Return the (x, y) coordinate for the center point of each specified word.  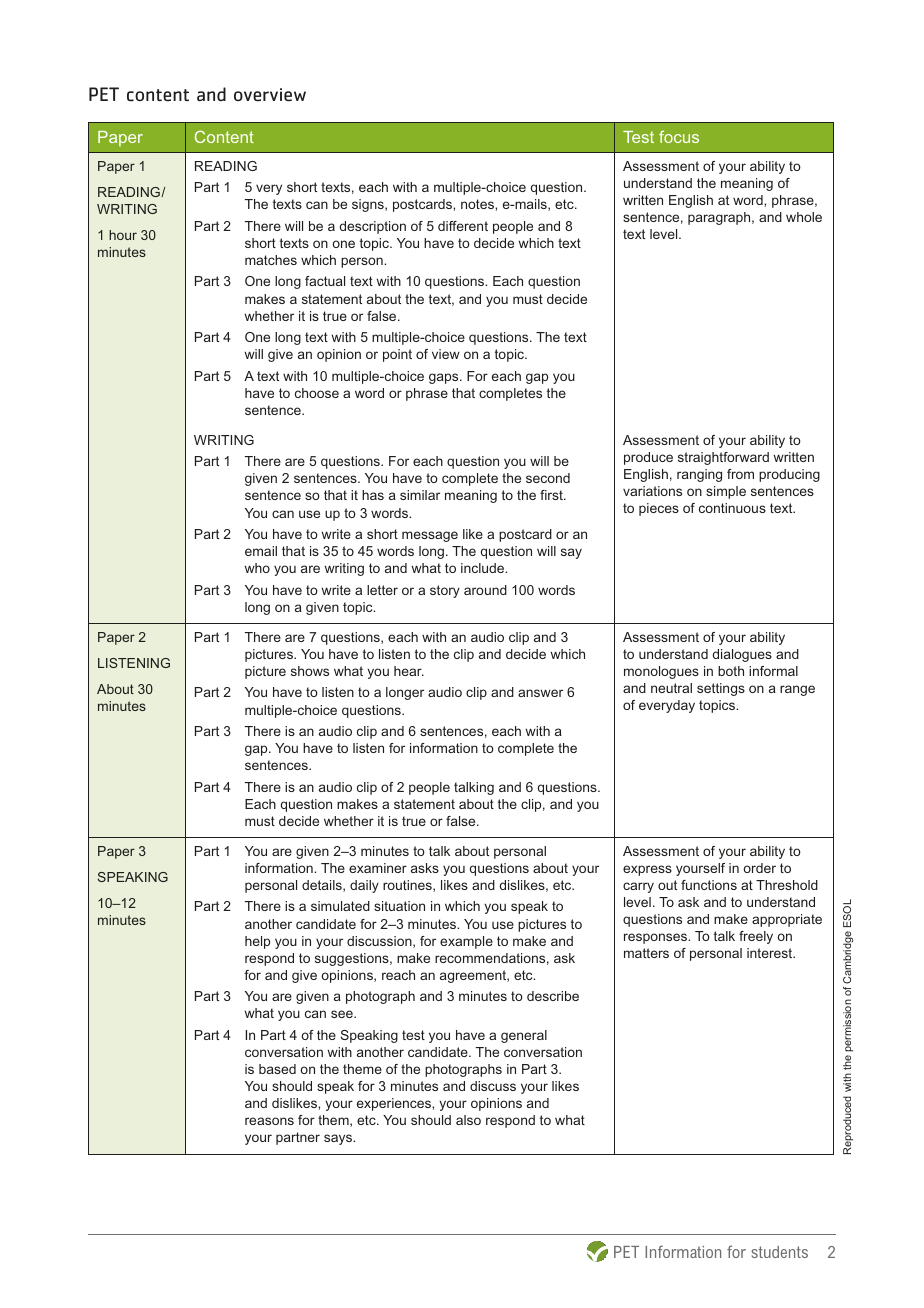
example (466, 942)
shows (310, 671)
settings (721, 689)
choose (317, 393)
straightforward (723, 458)
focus (679, 136)
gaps (445, 378)
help (257, 942)
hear (409, 671)
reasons (269, 1121)
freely (756, 937)
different (463, 226)
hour (123, 235)
